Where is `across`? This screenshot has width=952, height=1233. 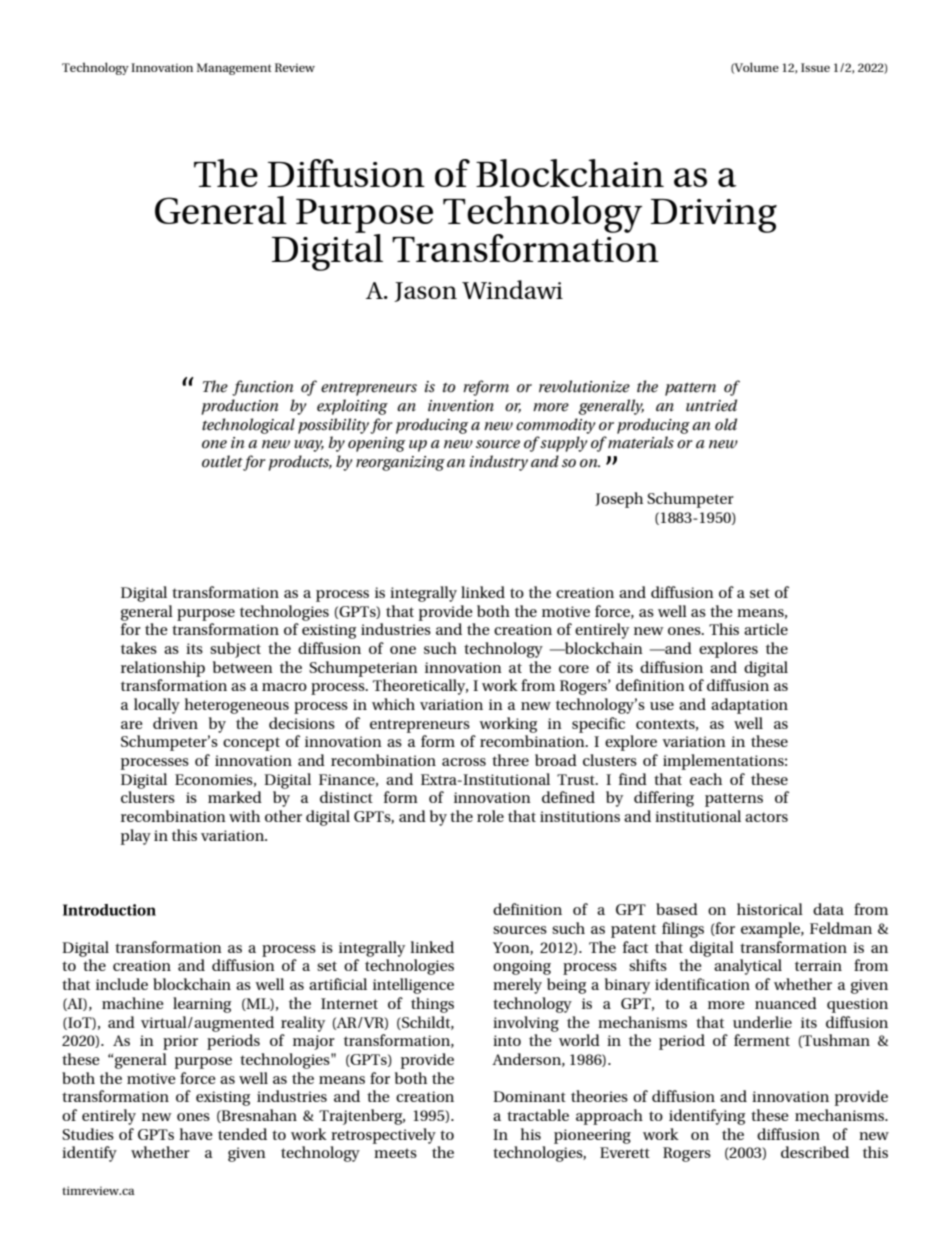
across is located at coordinates (464, 762).
